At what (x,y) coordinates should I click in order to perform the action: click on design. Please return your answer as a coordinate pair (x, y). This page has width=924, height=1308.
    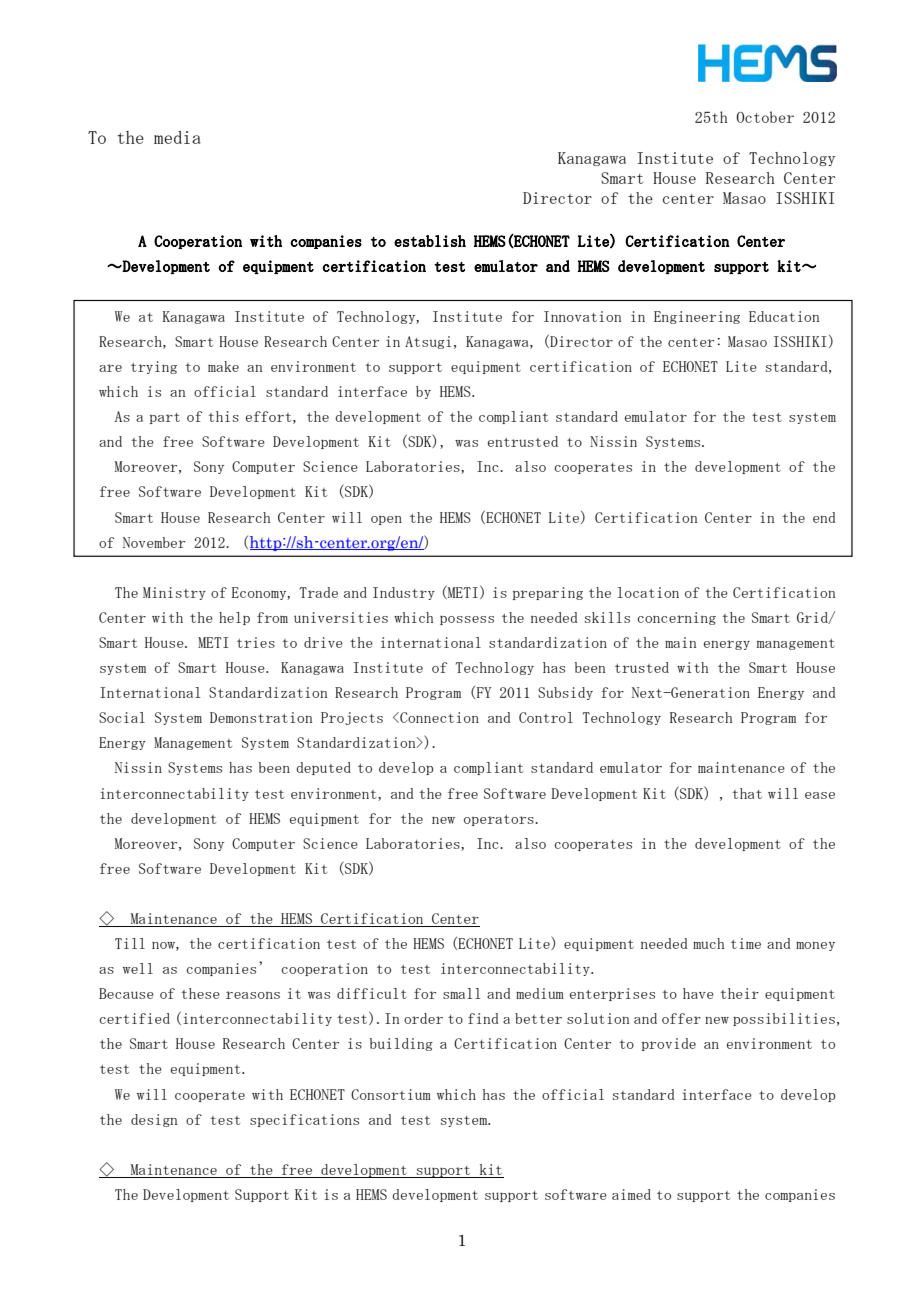
    Looking at the image, I should click on (154, 1120).
